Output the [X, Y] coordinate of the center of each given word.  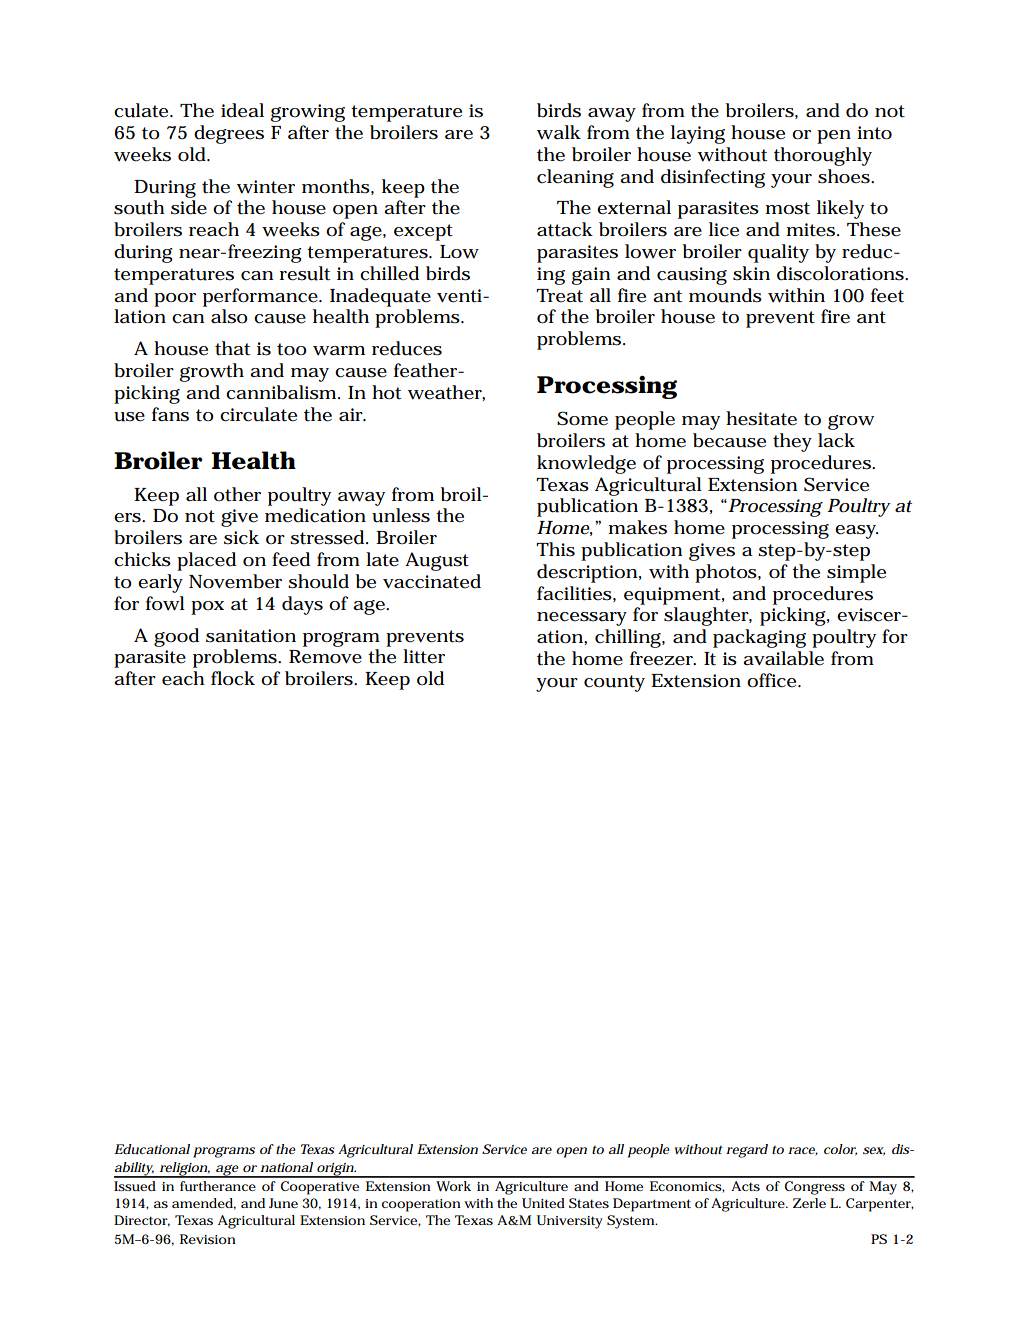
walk [559, 132]
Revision [208, 1239]
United [543, 1203]
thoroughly [823, 156]
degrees [229, 134]
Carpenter [880, 1205]
